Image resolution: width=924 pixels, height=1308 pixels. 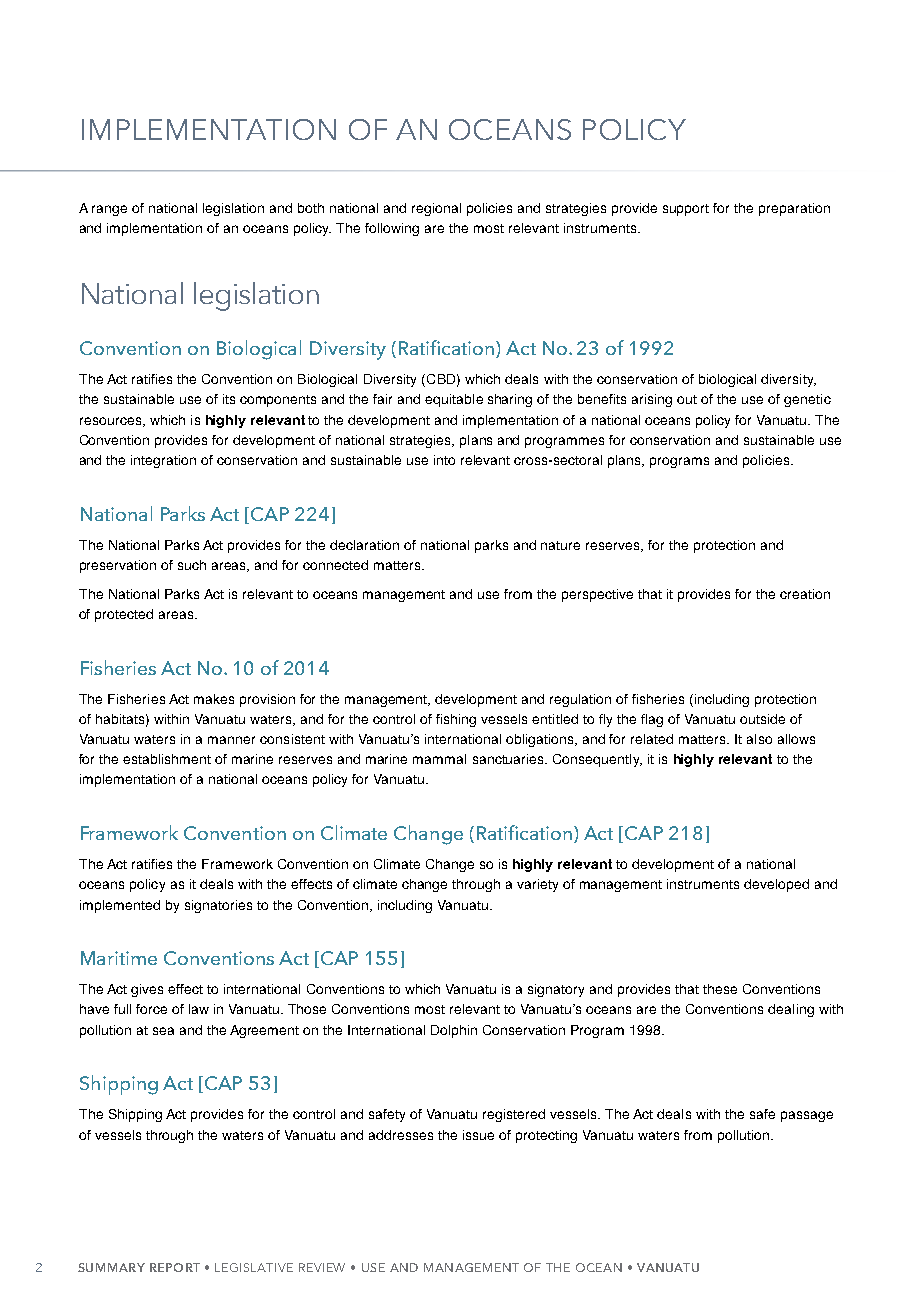 What do you see at coordinates (175, 1267) in the screenshot?
I see `report` at bounding box center [175, 1267].
